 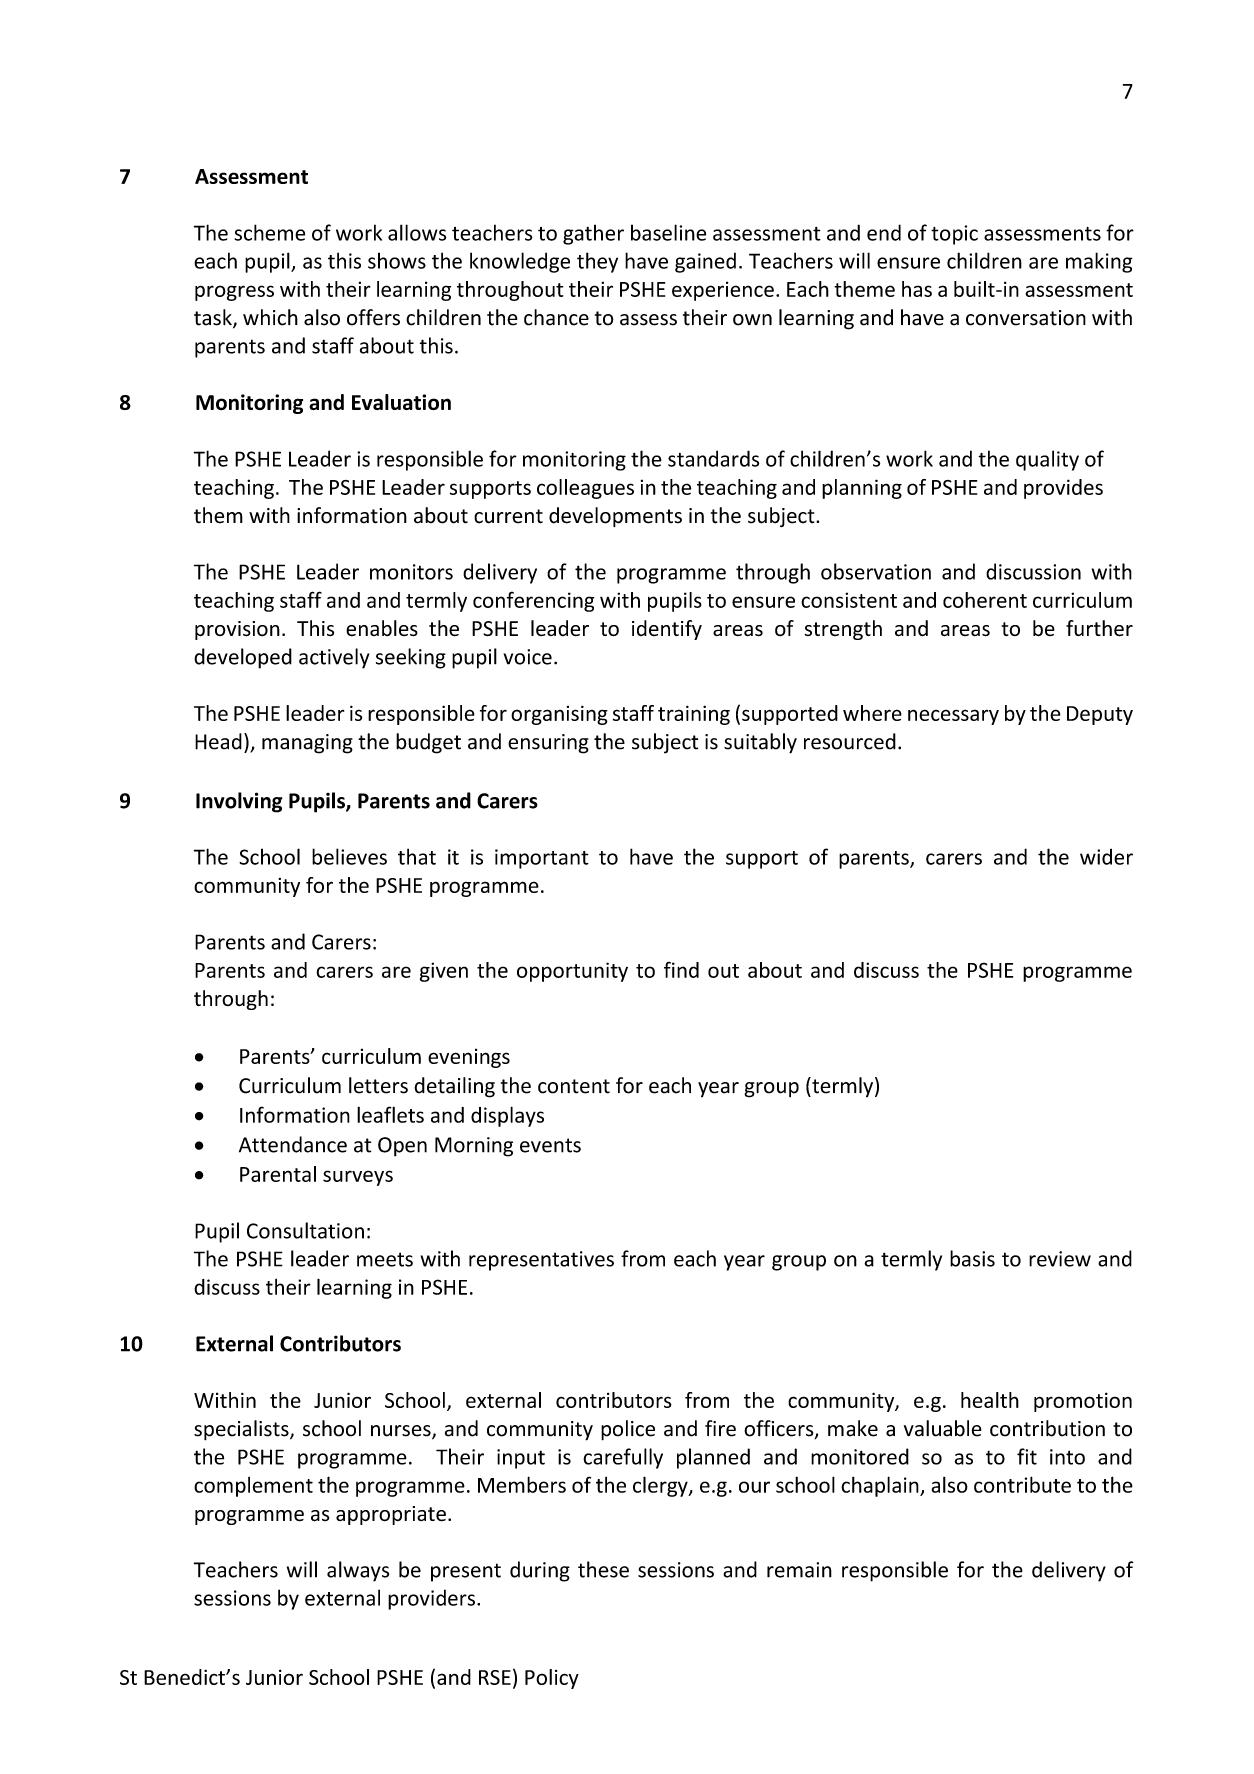 I want to click on conversation, so click(x=1026, y=318).
